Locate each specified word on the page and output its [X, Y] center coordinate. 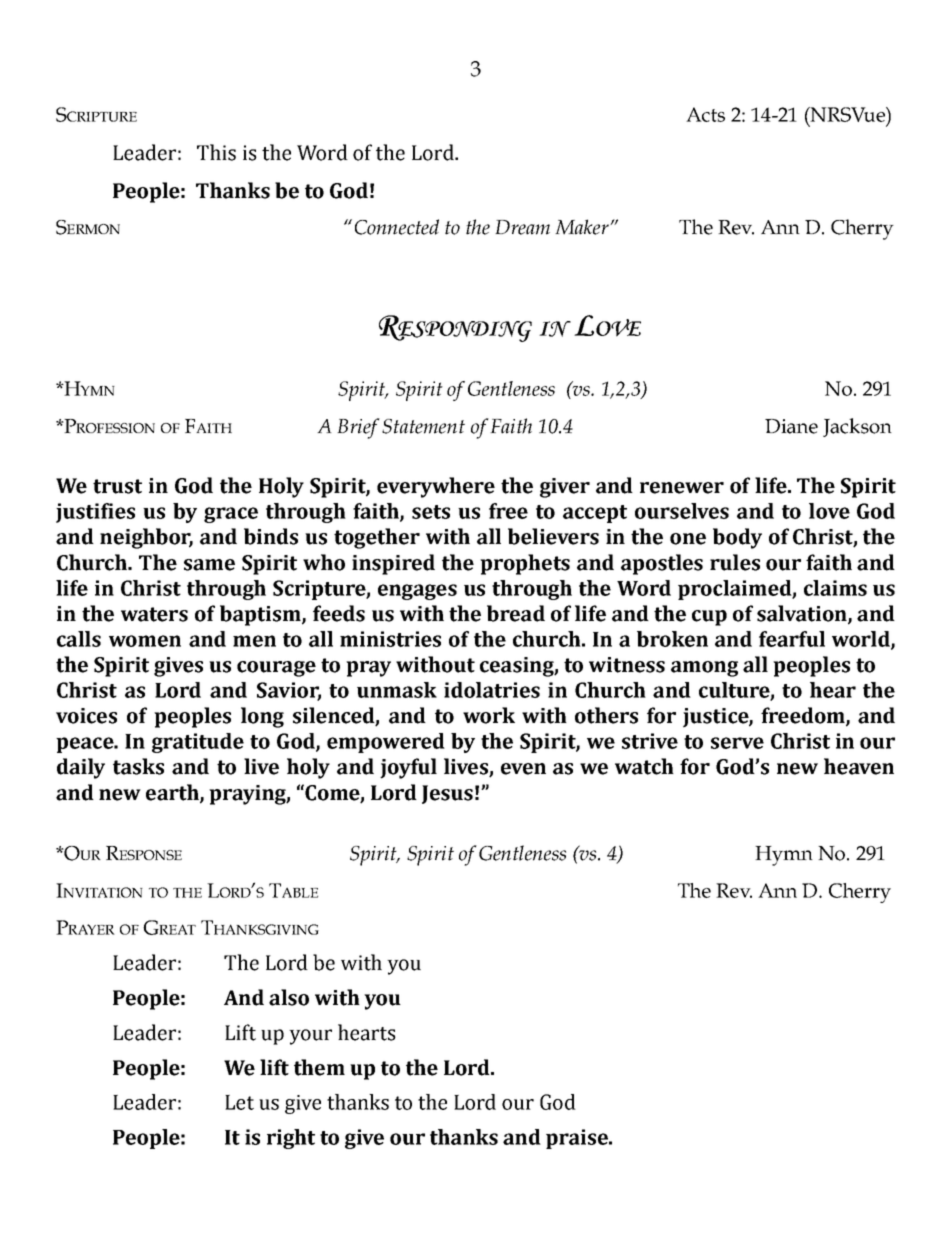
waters [154, 614]
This [216, 152]
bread [516, 613]
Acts [705, 114]
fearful [792, 639]
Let [239, 1102]
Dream [522, 227]
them [319, 1067]
